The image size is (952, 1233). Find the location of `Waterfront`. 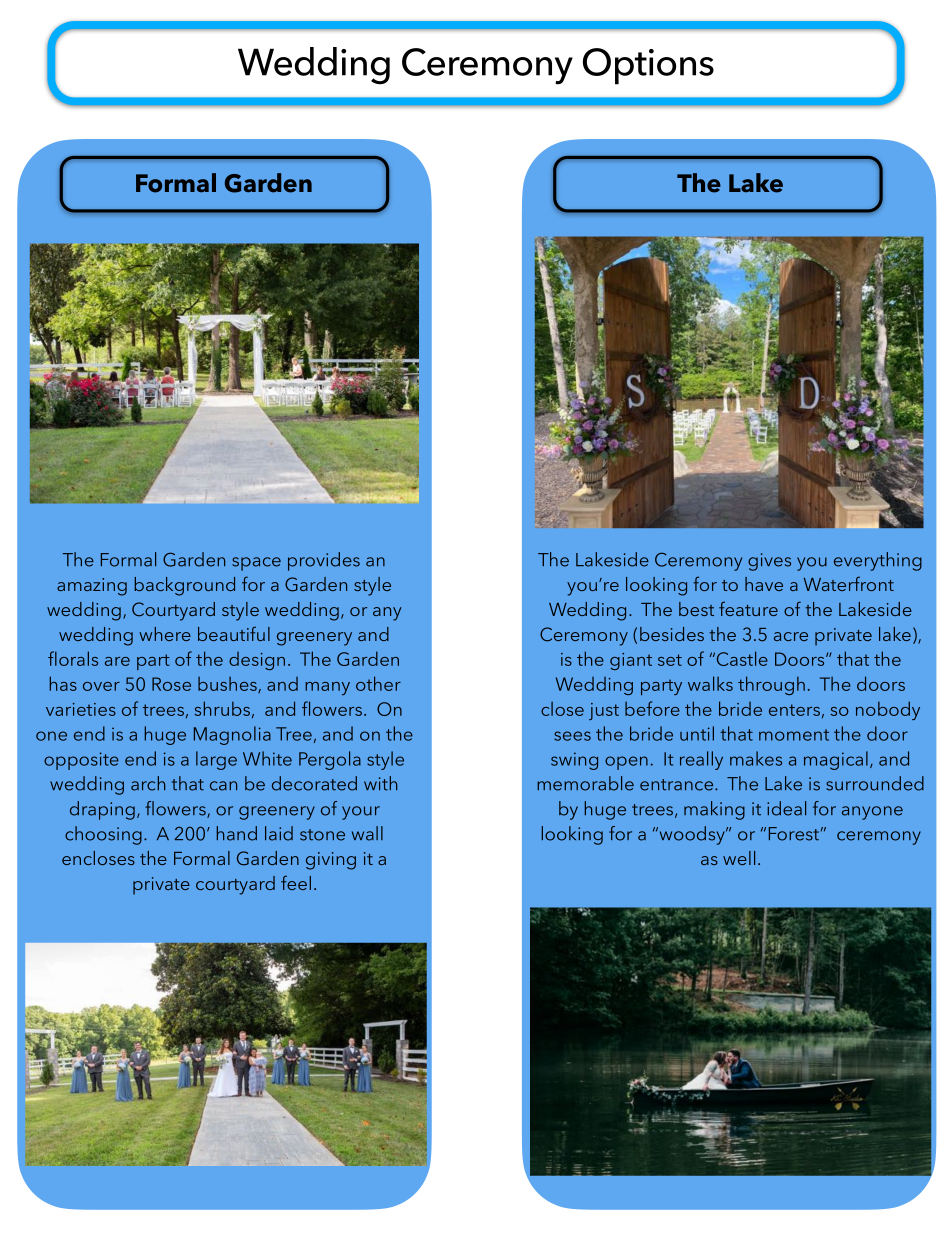

Waterfront is located at coordinates (849, 583).
